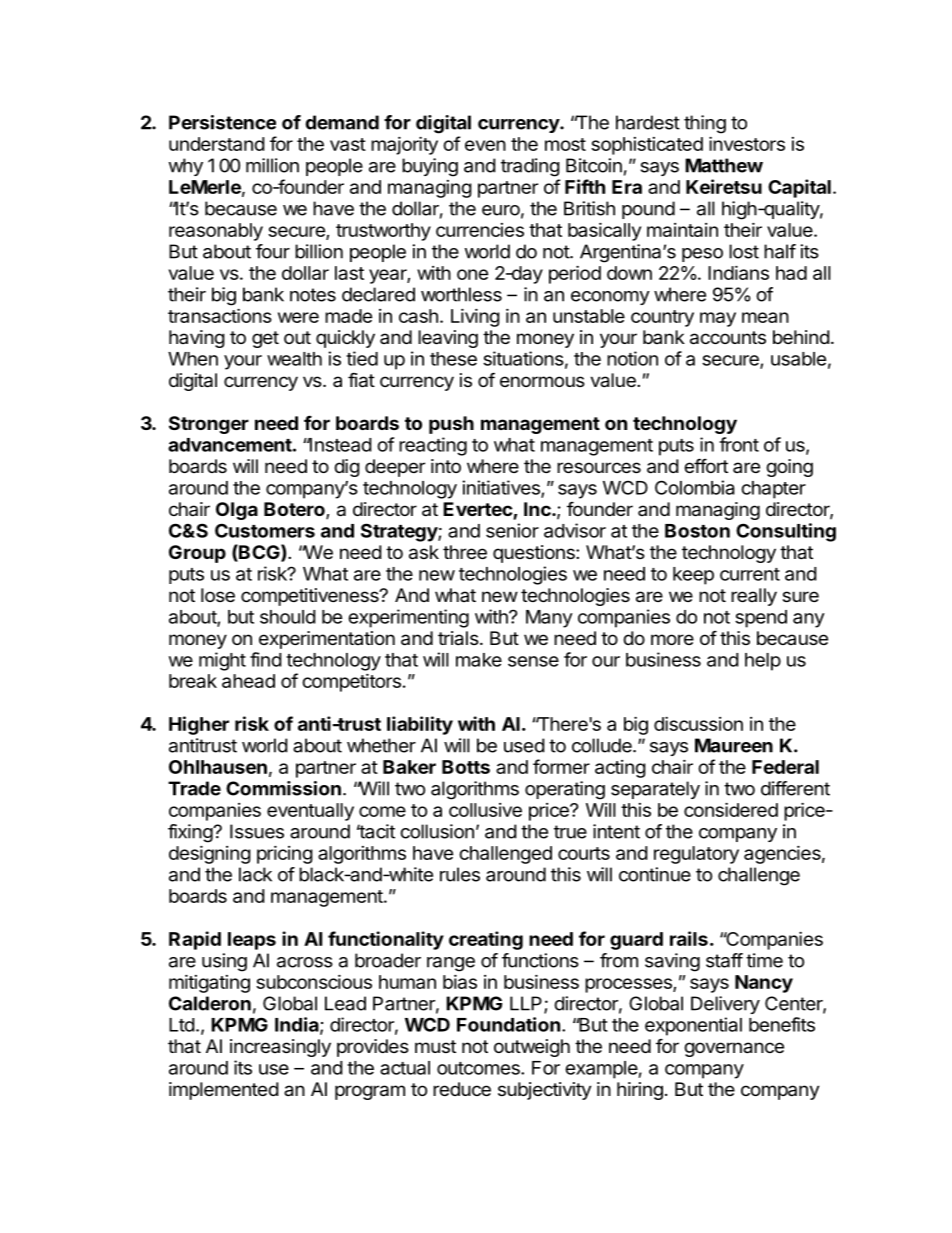  I want to click on initiatives, so click(502, 488).
